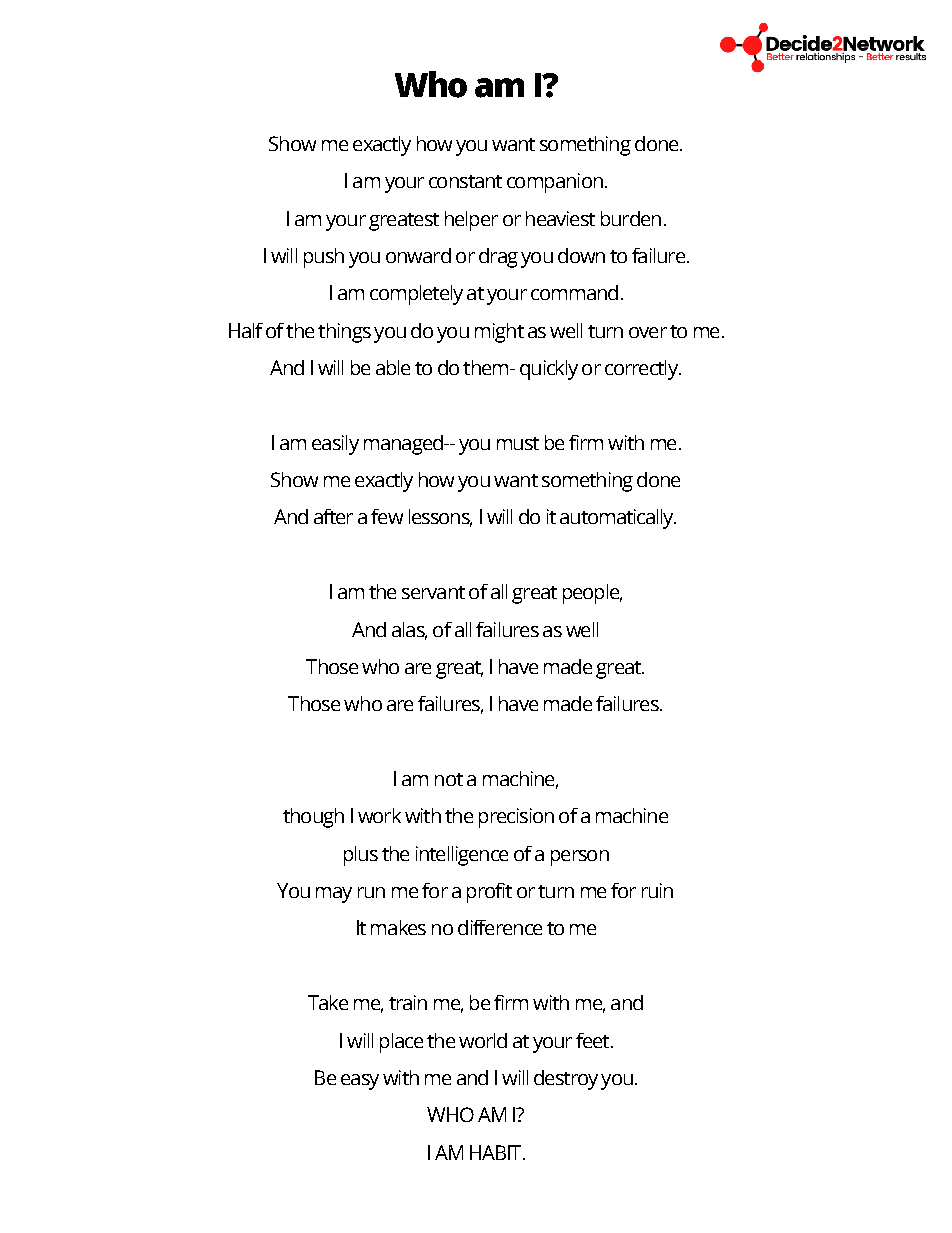 This screenshot has height=1233, width=952. What do you see at coordinates (360, 1082) in the screenshot?
I see `easy` at bounding box center [360, 1082].
